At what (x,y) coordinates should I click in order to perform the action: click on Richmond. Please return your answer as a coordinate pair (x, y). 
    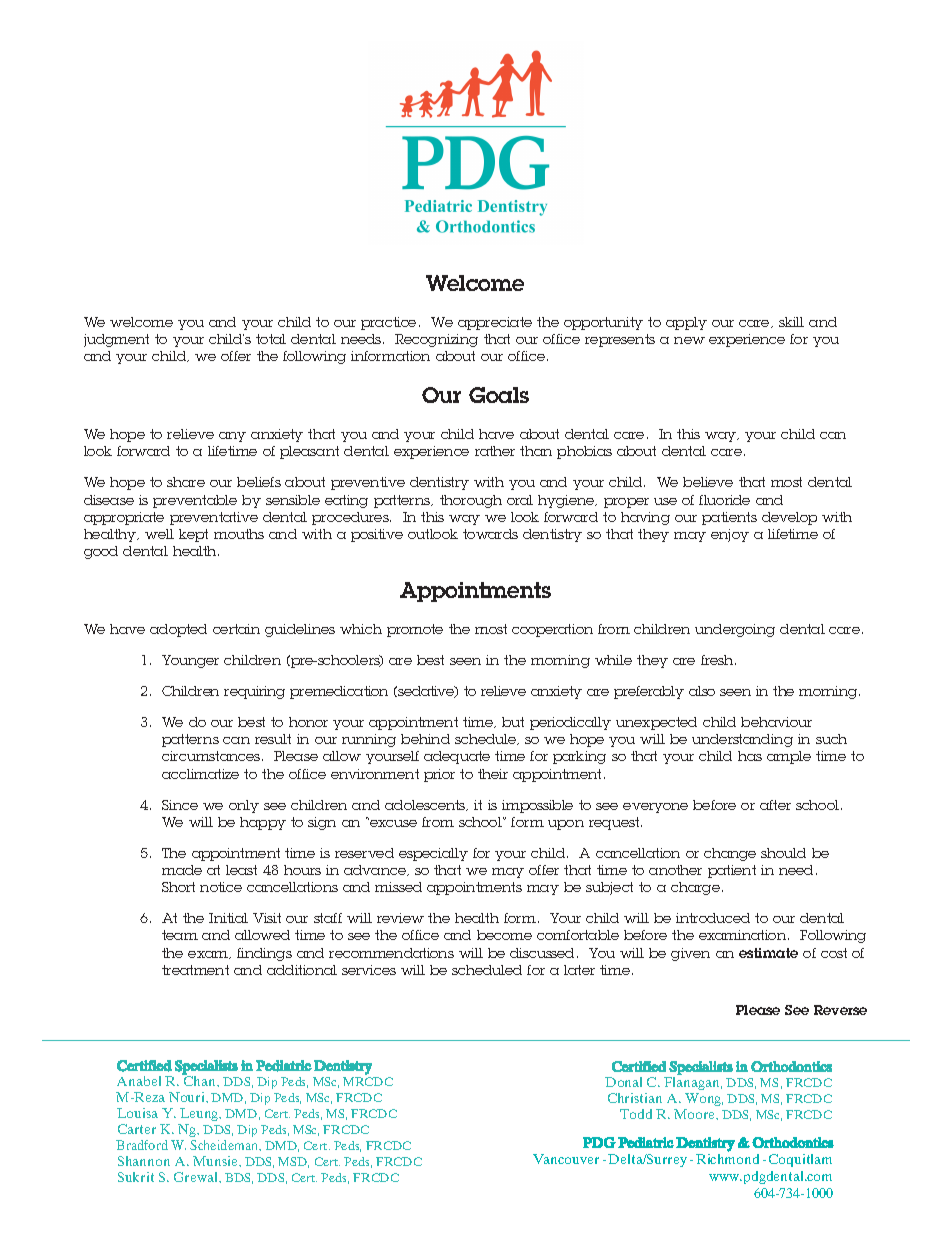
    Looking at the image, I should click on (727, 1159).
